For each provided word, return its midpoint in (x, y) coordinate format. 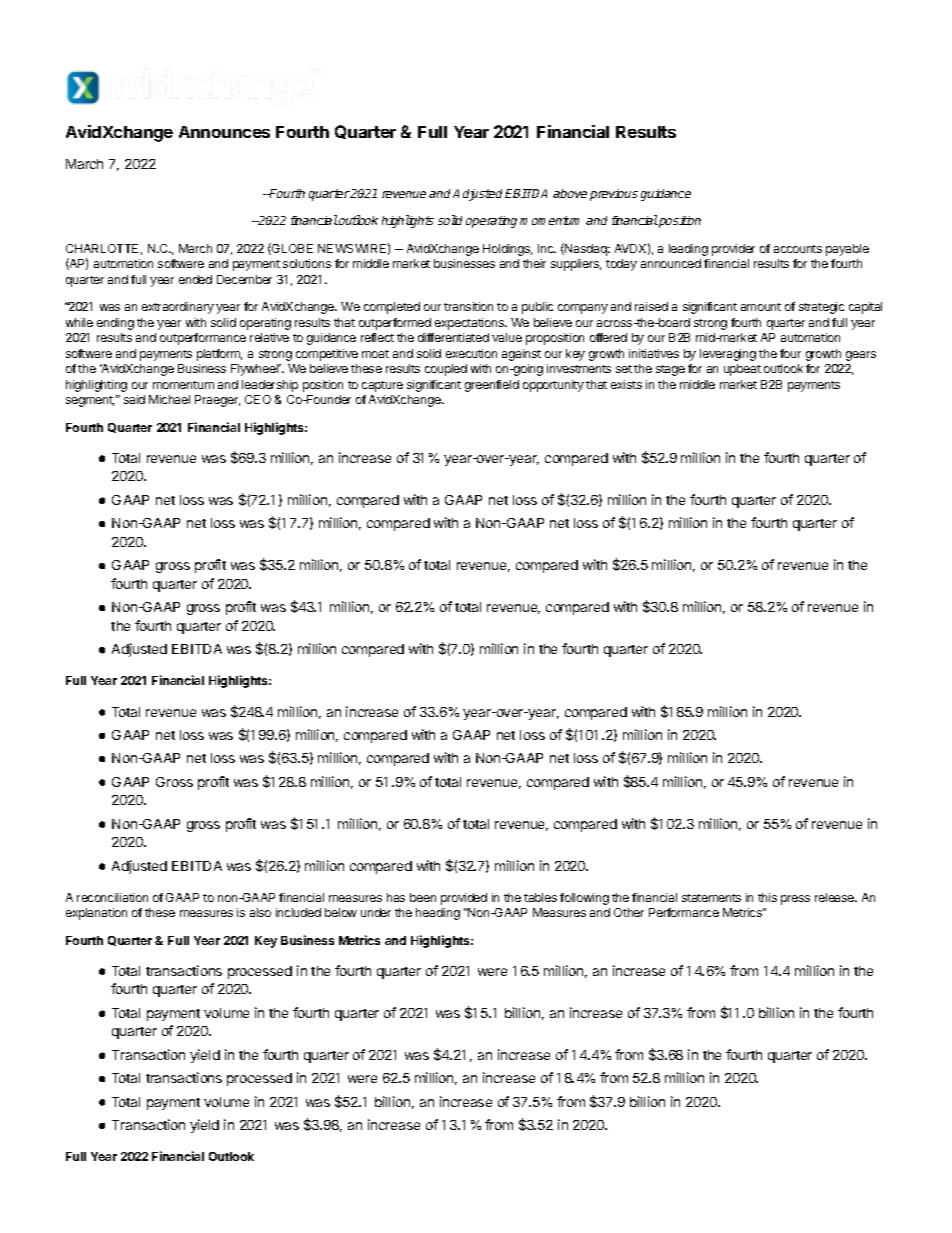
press (795, 900)
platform (219, 355)
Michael (169, 399)
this (767, 897)
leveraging (728, 355)
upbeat (742, 370)
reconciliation (112, 897)
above (570, 193)
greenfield (492, 386)
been (423, 897)
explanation (96, 914)
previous (614, 195)
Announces (224, 132)
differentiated (453, 337)
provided (464, 899)
